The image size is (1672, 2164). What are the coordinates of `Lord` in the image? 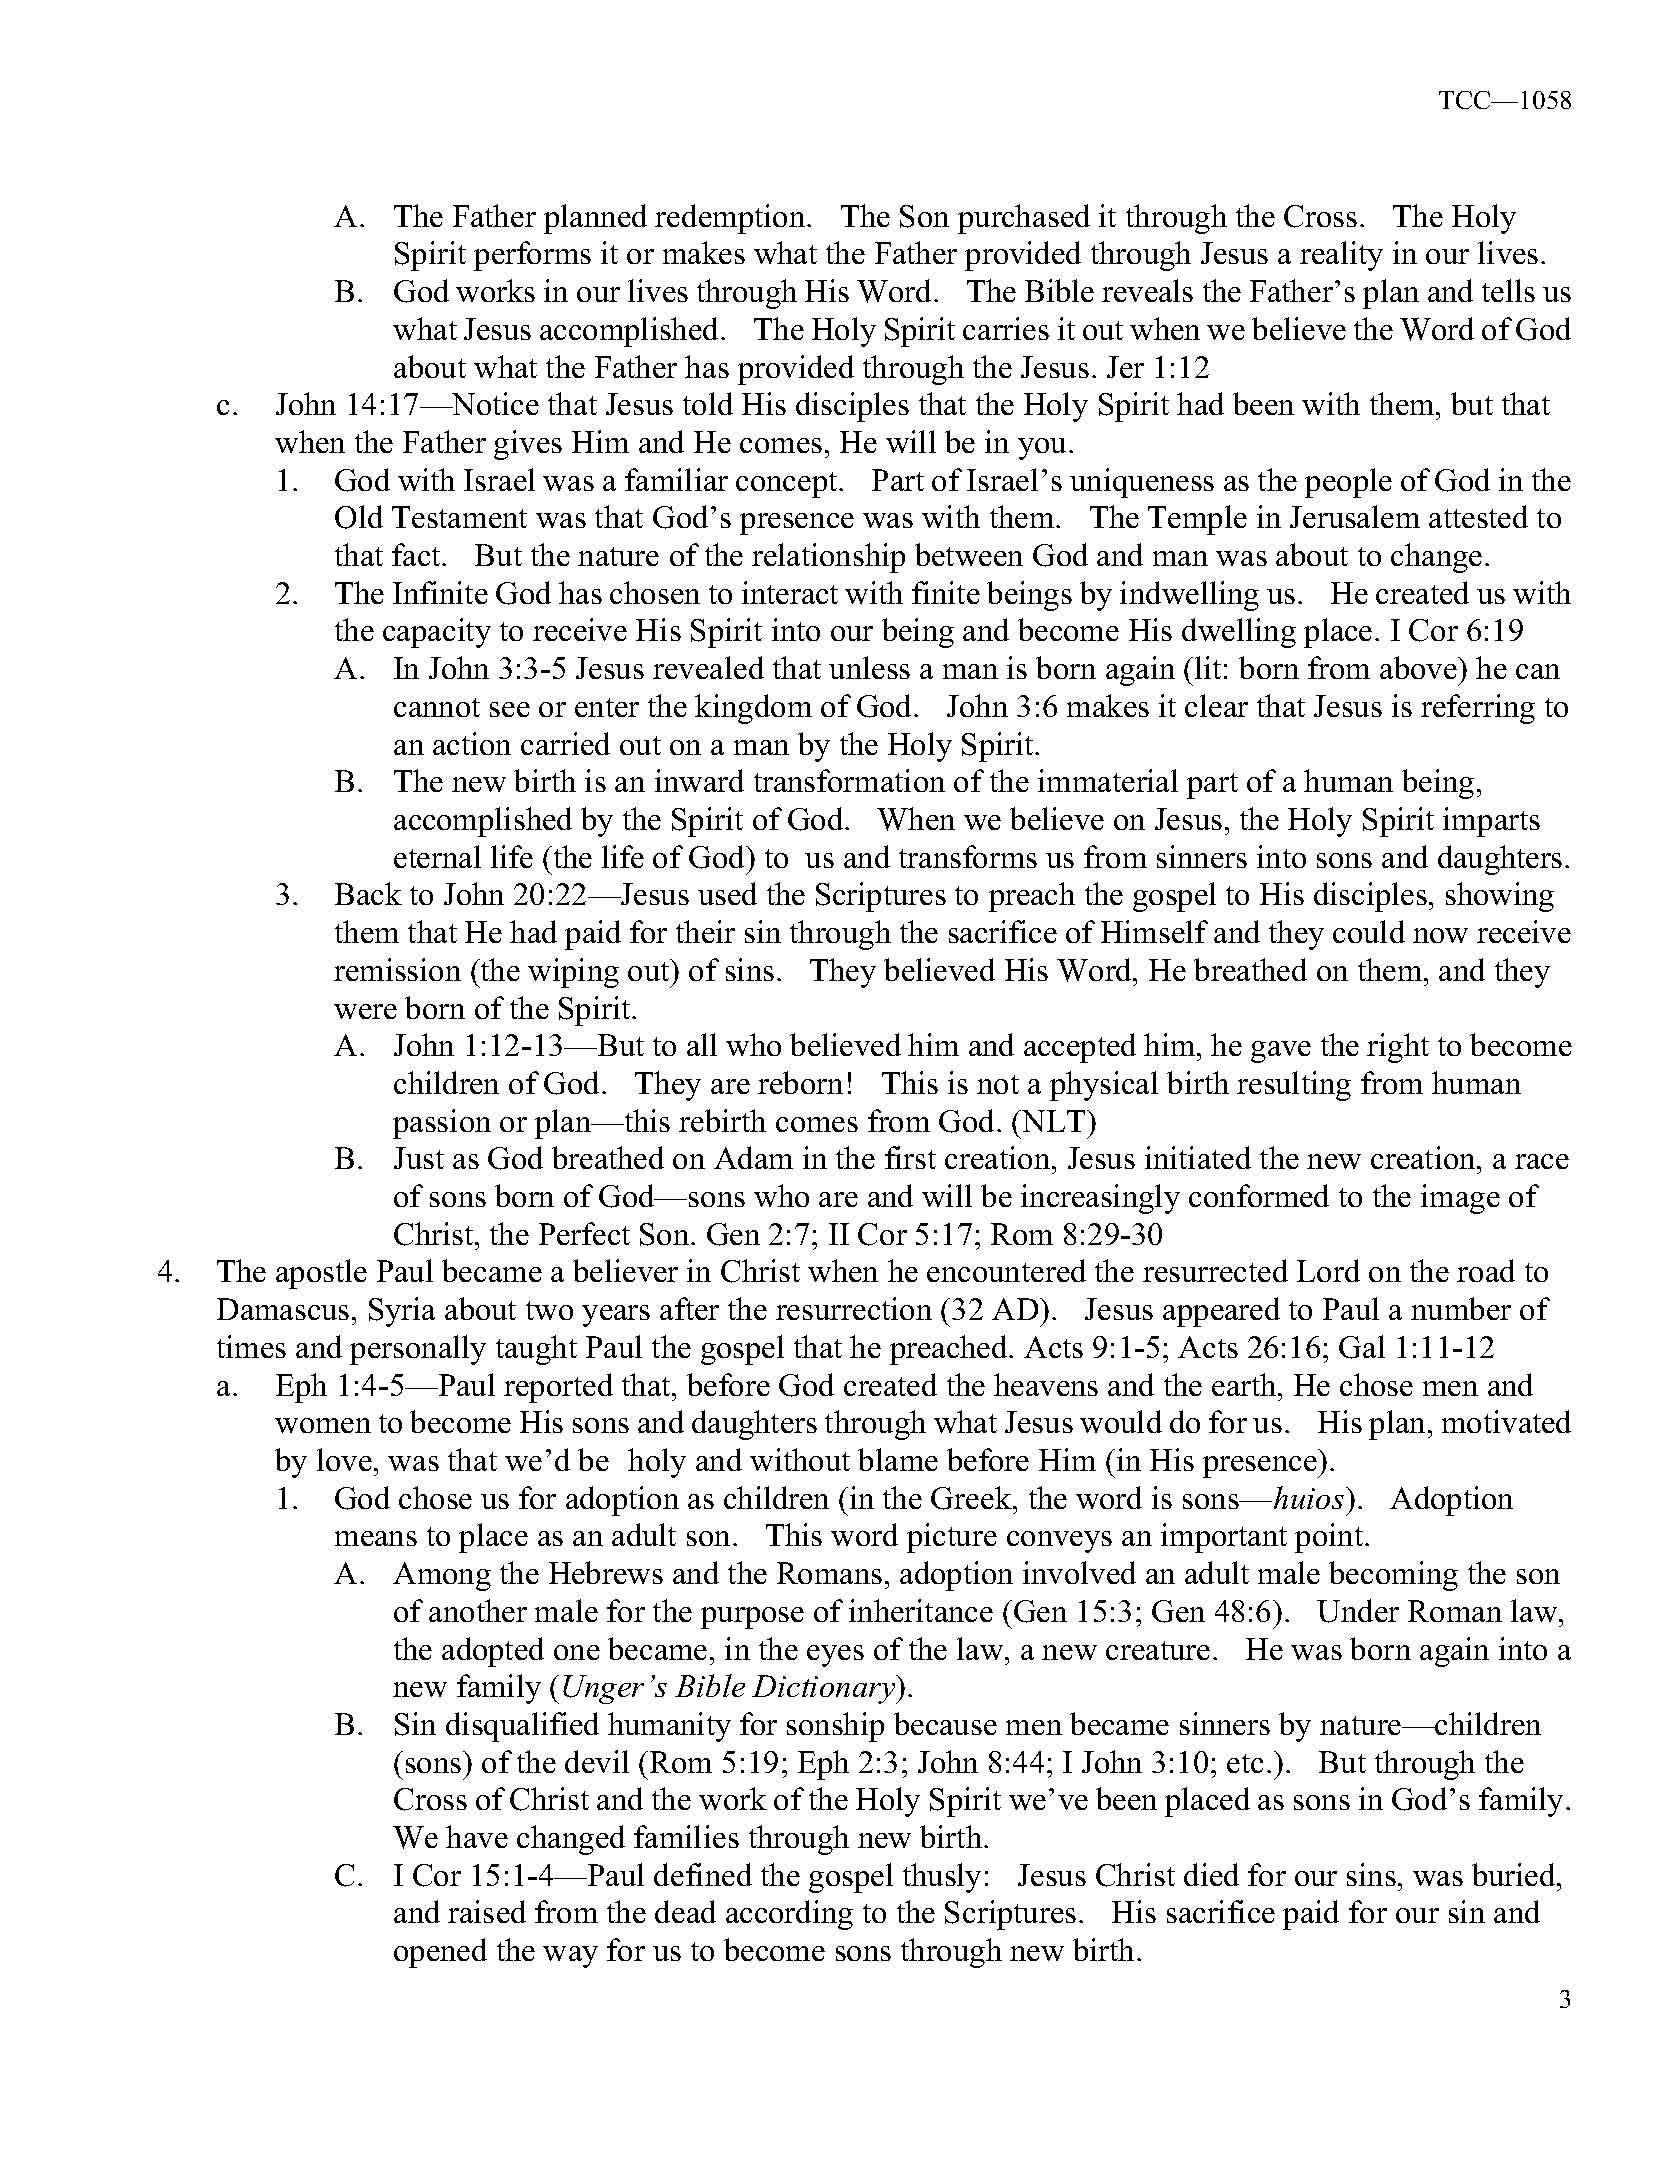 It's located at (1328, 1270).
